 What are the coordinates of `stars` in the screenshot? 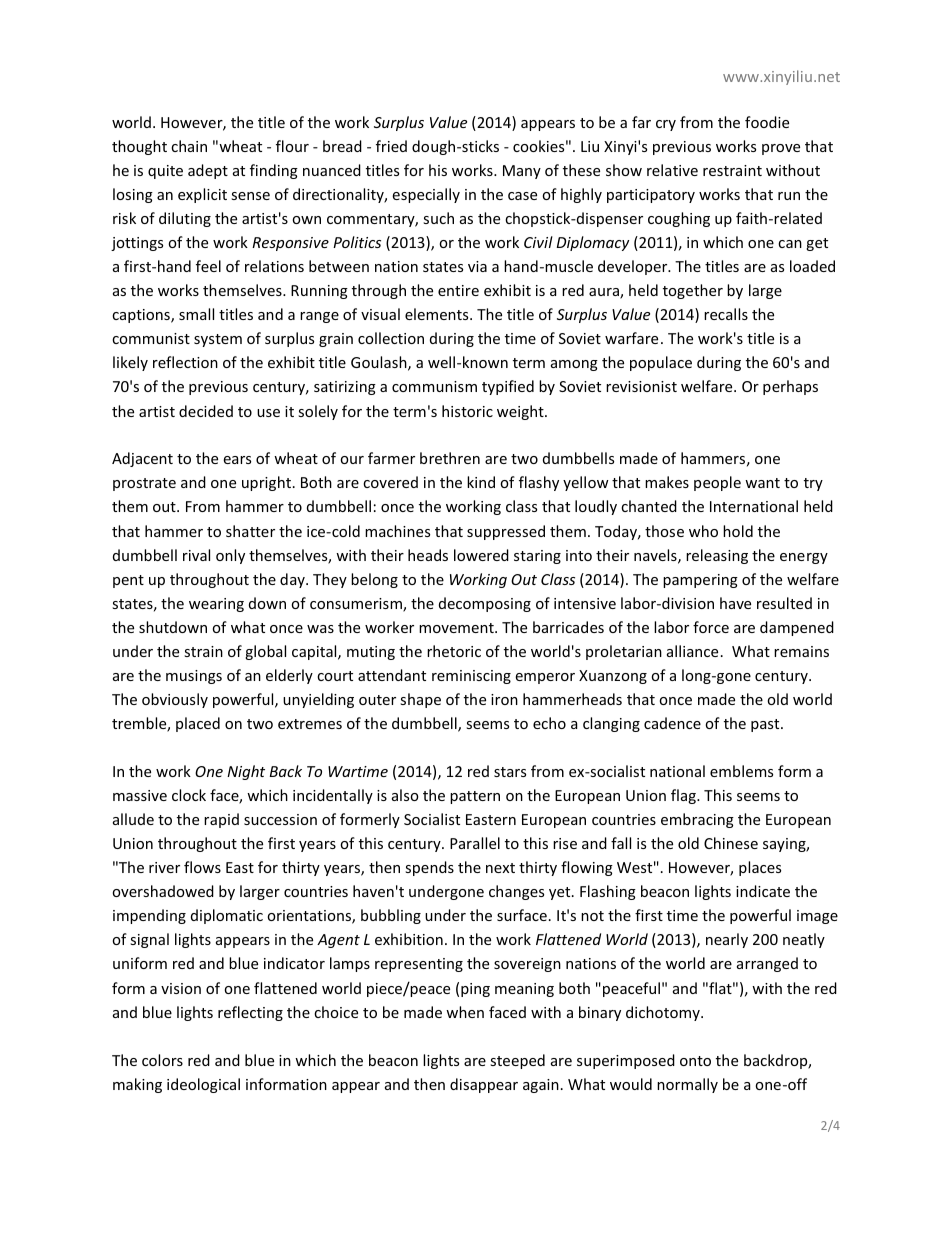 It's located at (510, 772).
